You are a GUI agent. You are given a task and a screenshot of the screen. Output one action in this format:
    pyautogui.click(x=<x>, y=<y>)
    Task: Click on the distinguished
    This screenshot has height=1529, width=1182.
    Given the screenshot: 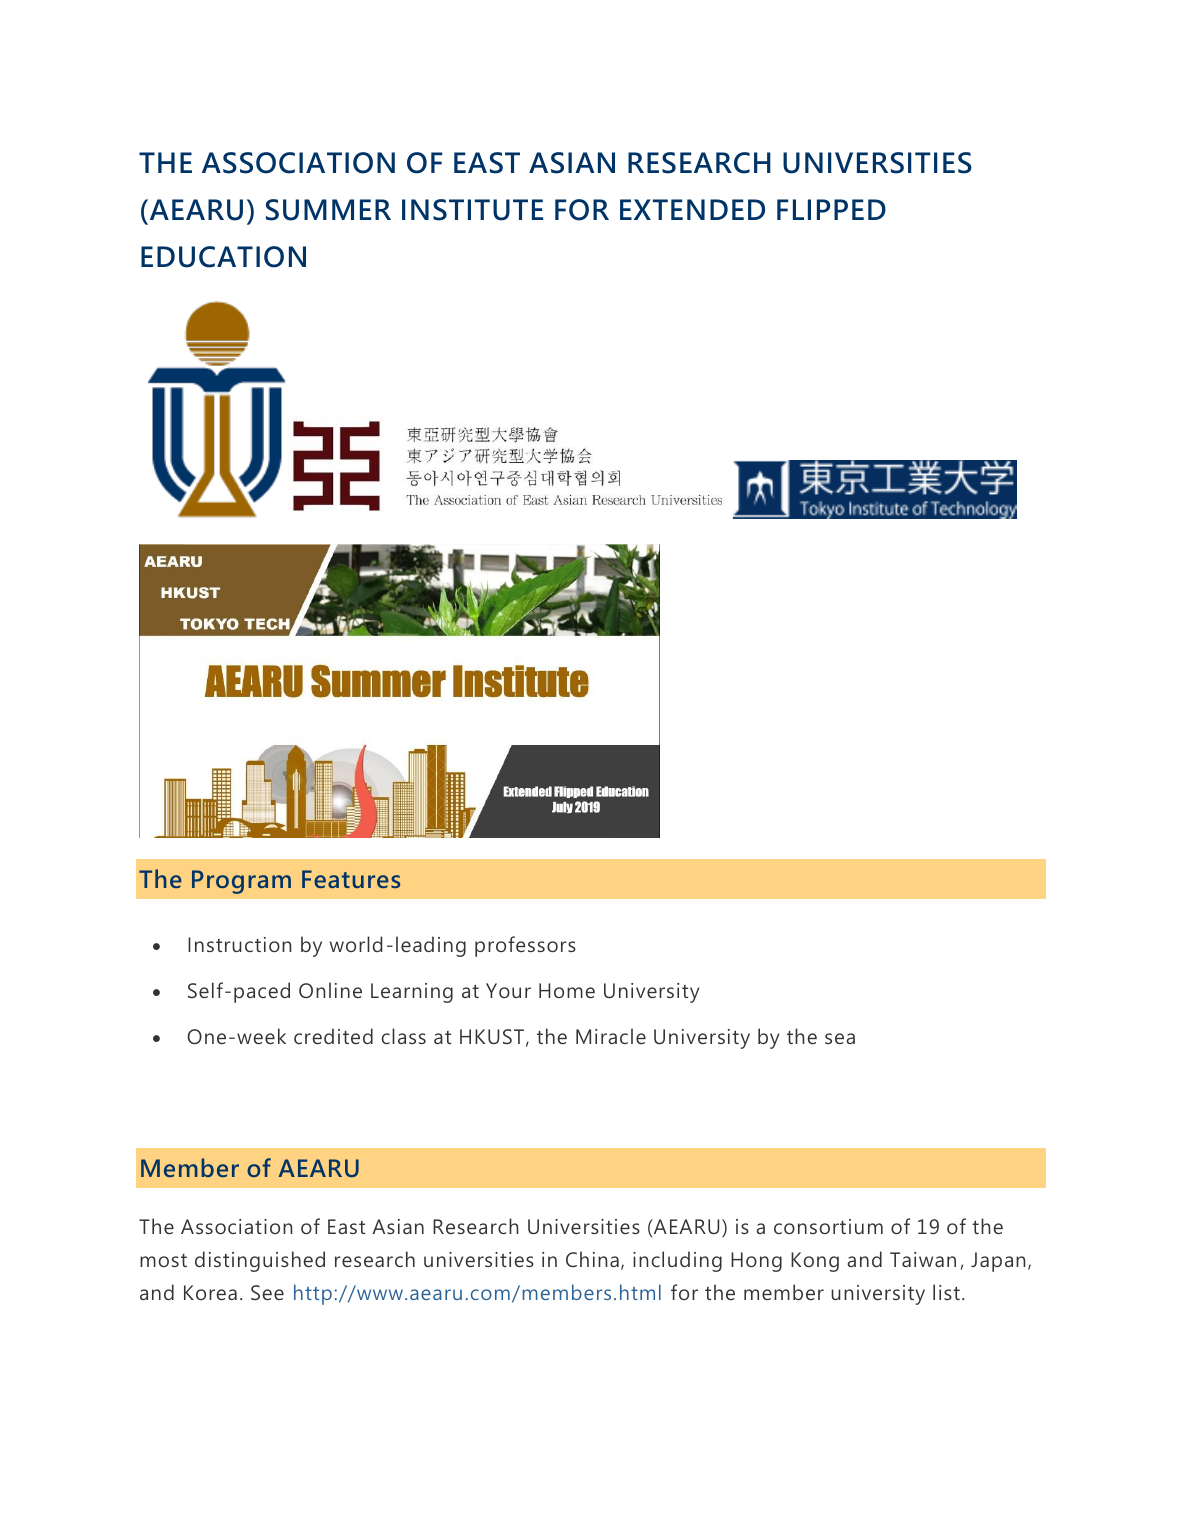 What is the action you would take?
    pyautogui.click(x=260, y=1261)
